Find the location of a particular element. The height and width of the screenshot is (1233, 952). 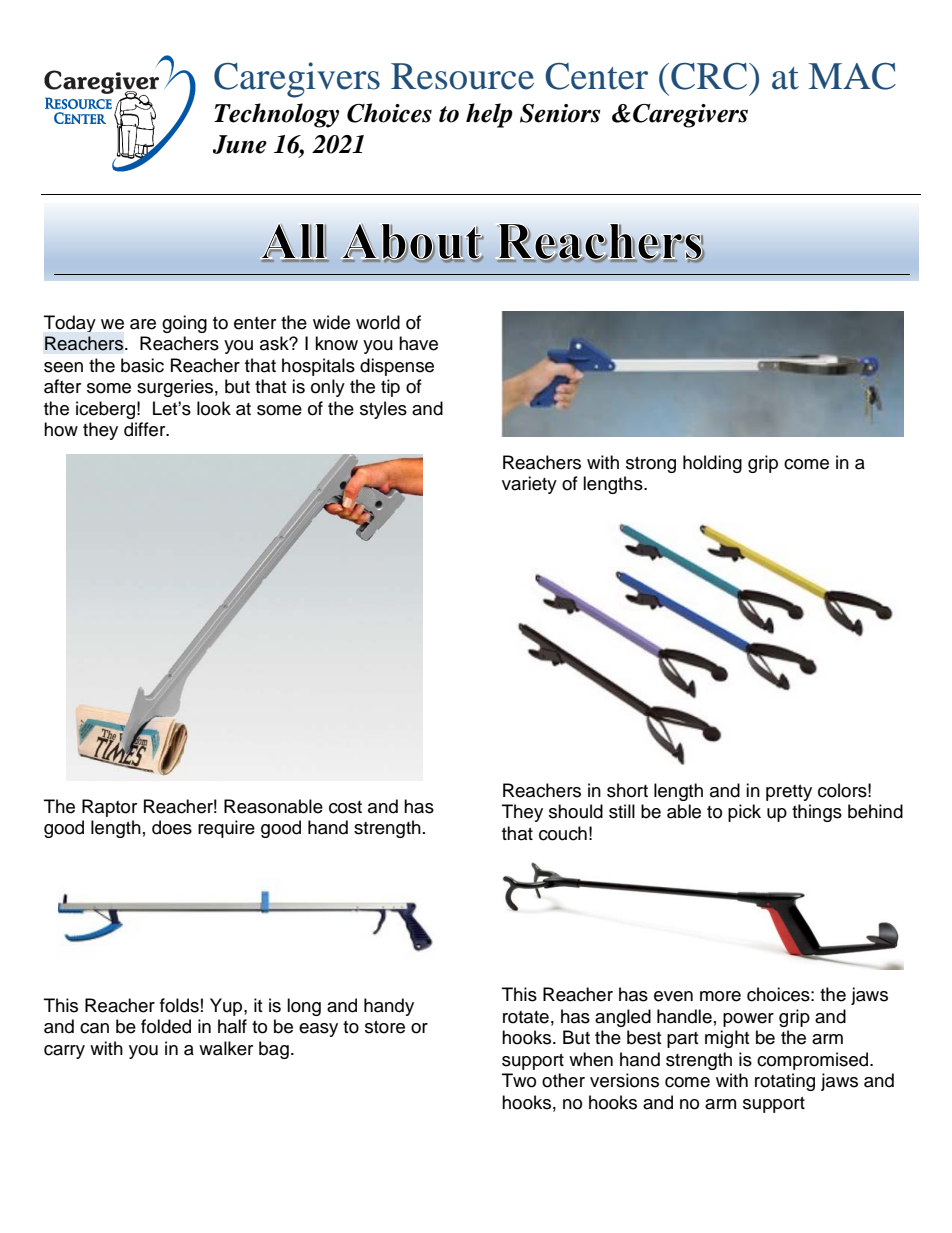

Two is located at coordinates (519, 1080).
